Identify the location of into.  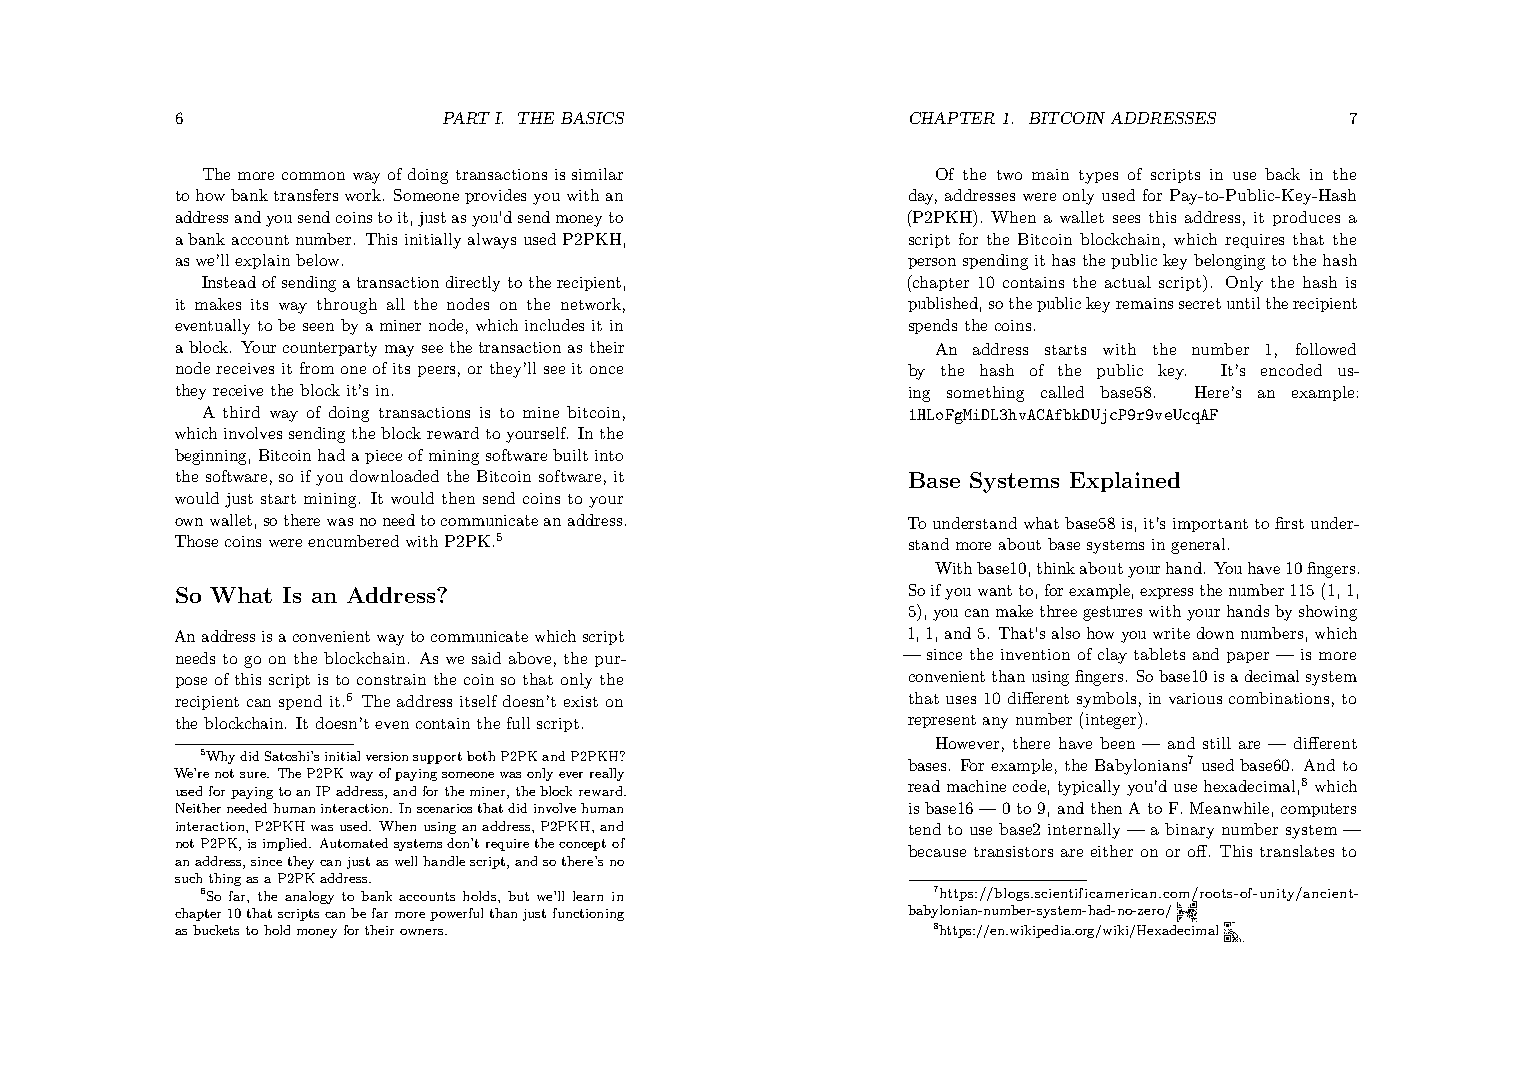
(609, 455).
